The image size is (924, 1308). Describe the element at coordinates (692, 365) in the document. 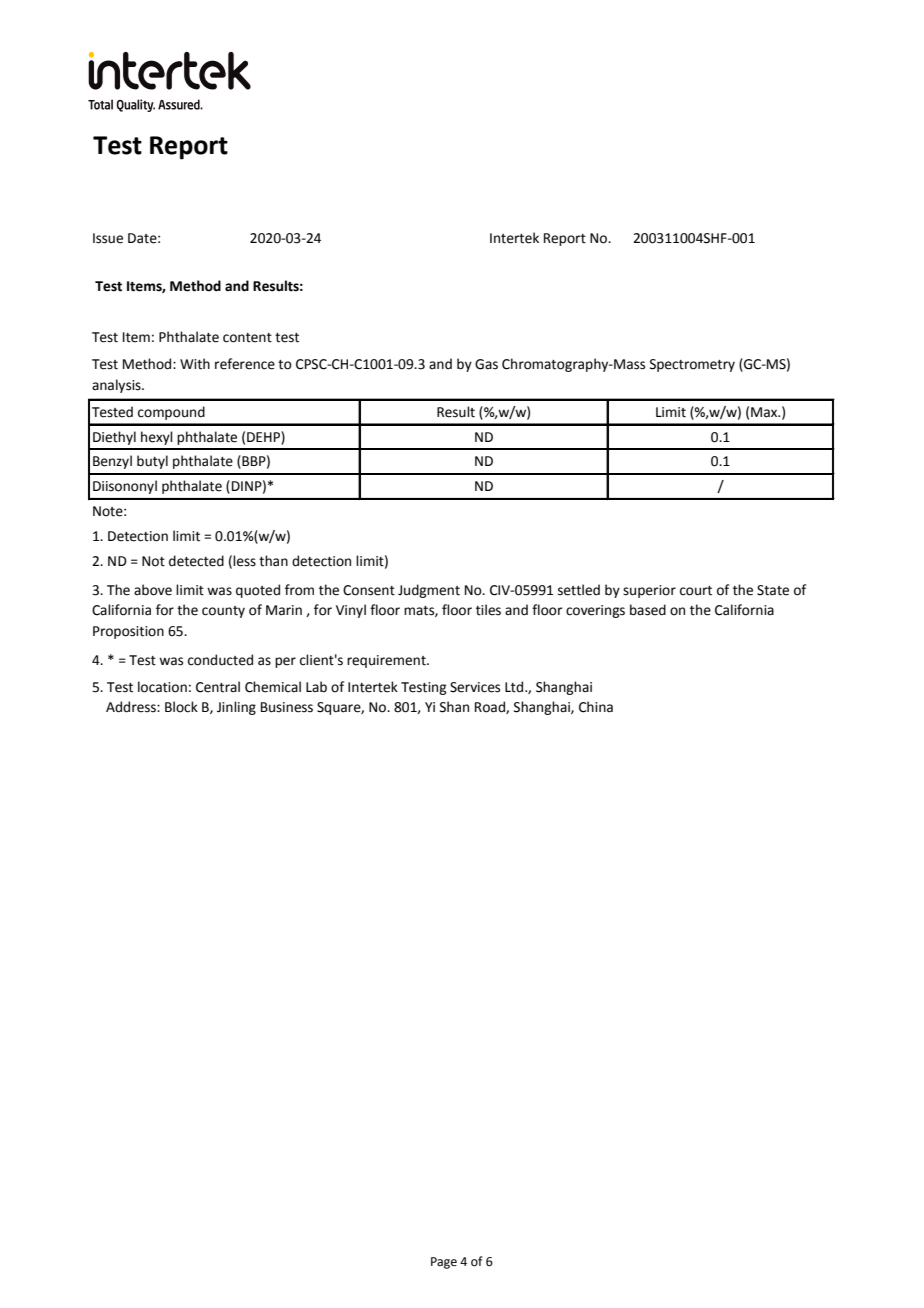

I see `Spectrometry` at that location.
